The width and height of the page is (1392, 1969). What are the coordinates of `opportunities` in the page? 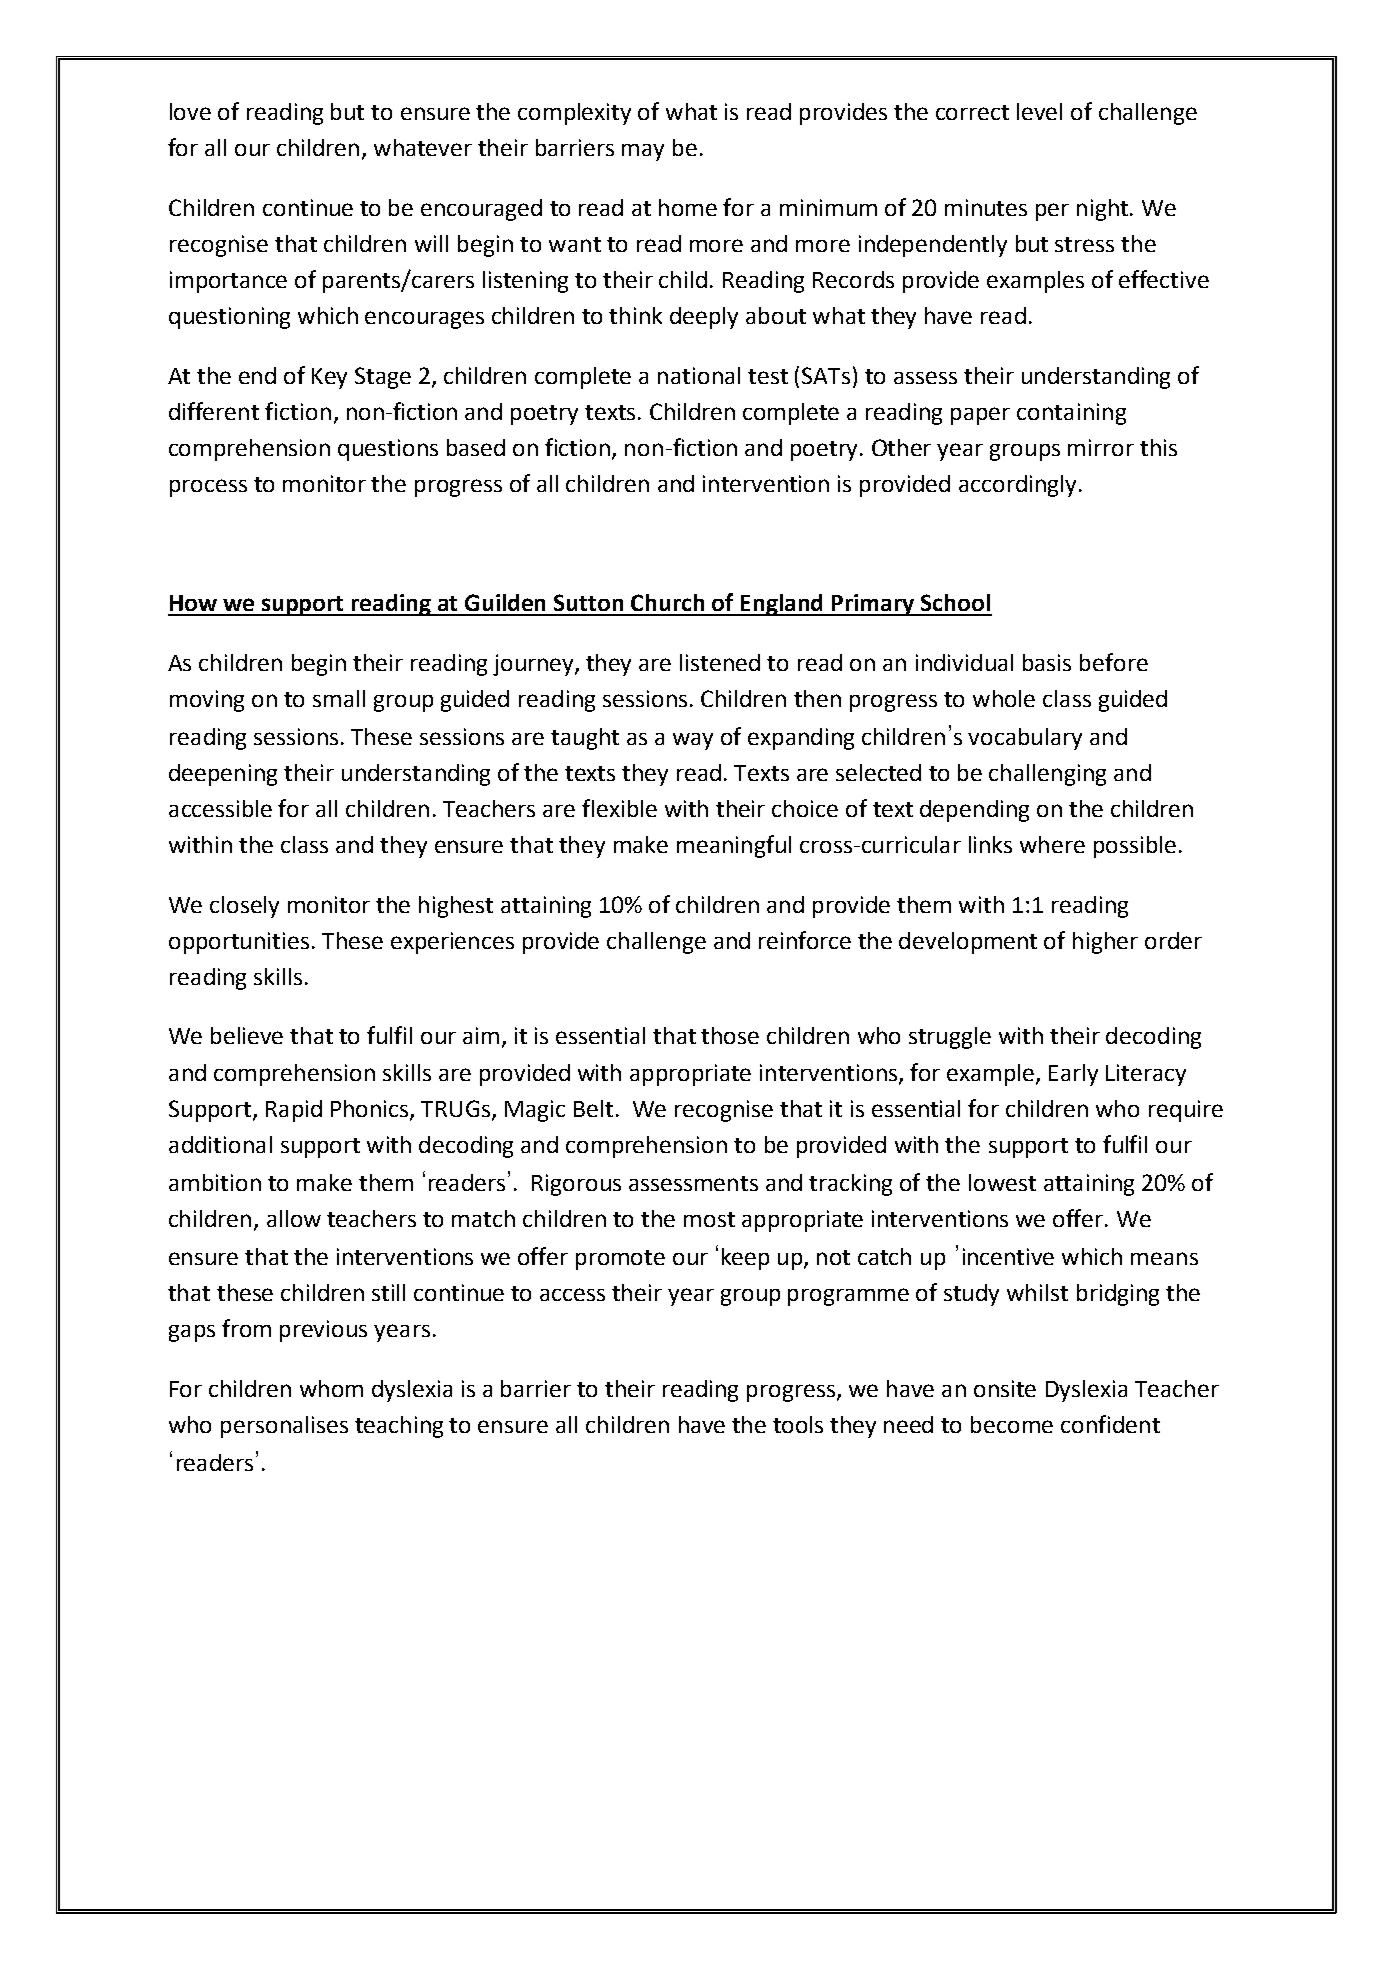 It's located at (239, 943).
